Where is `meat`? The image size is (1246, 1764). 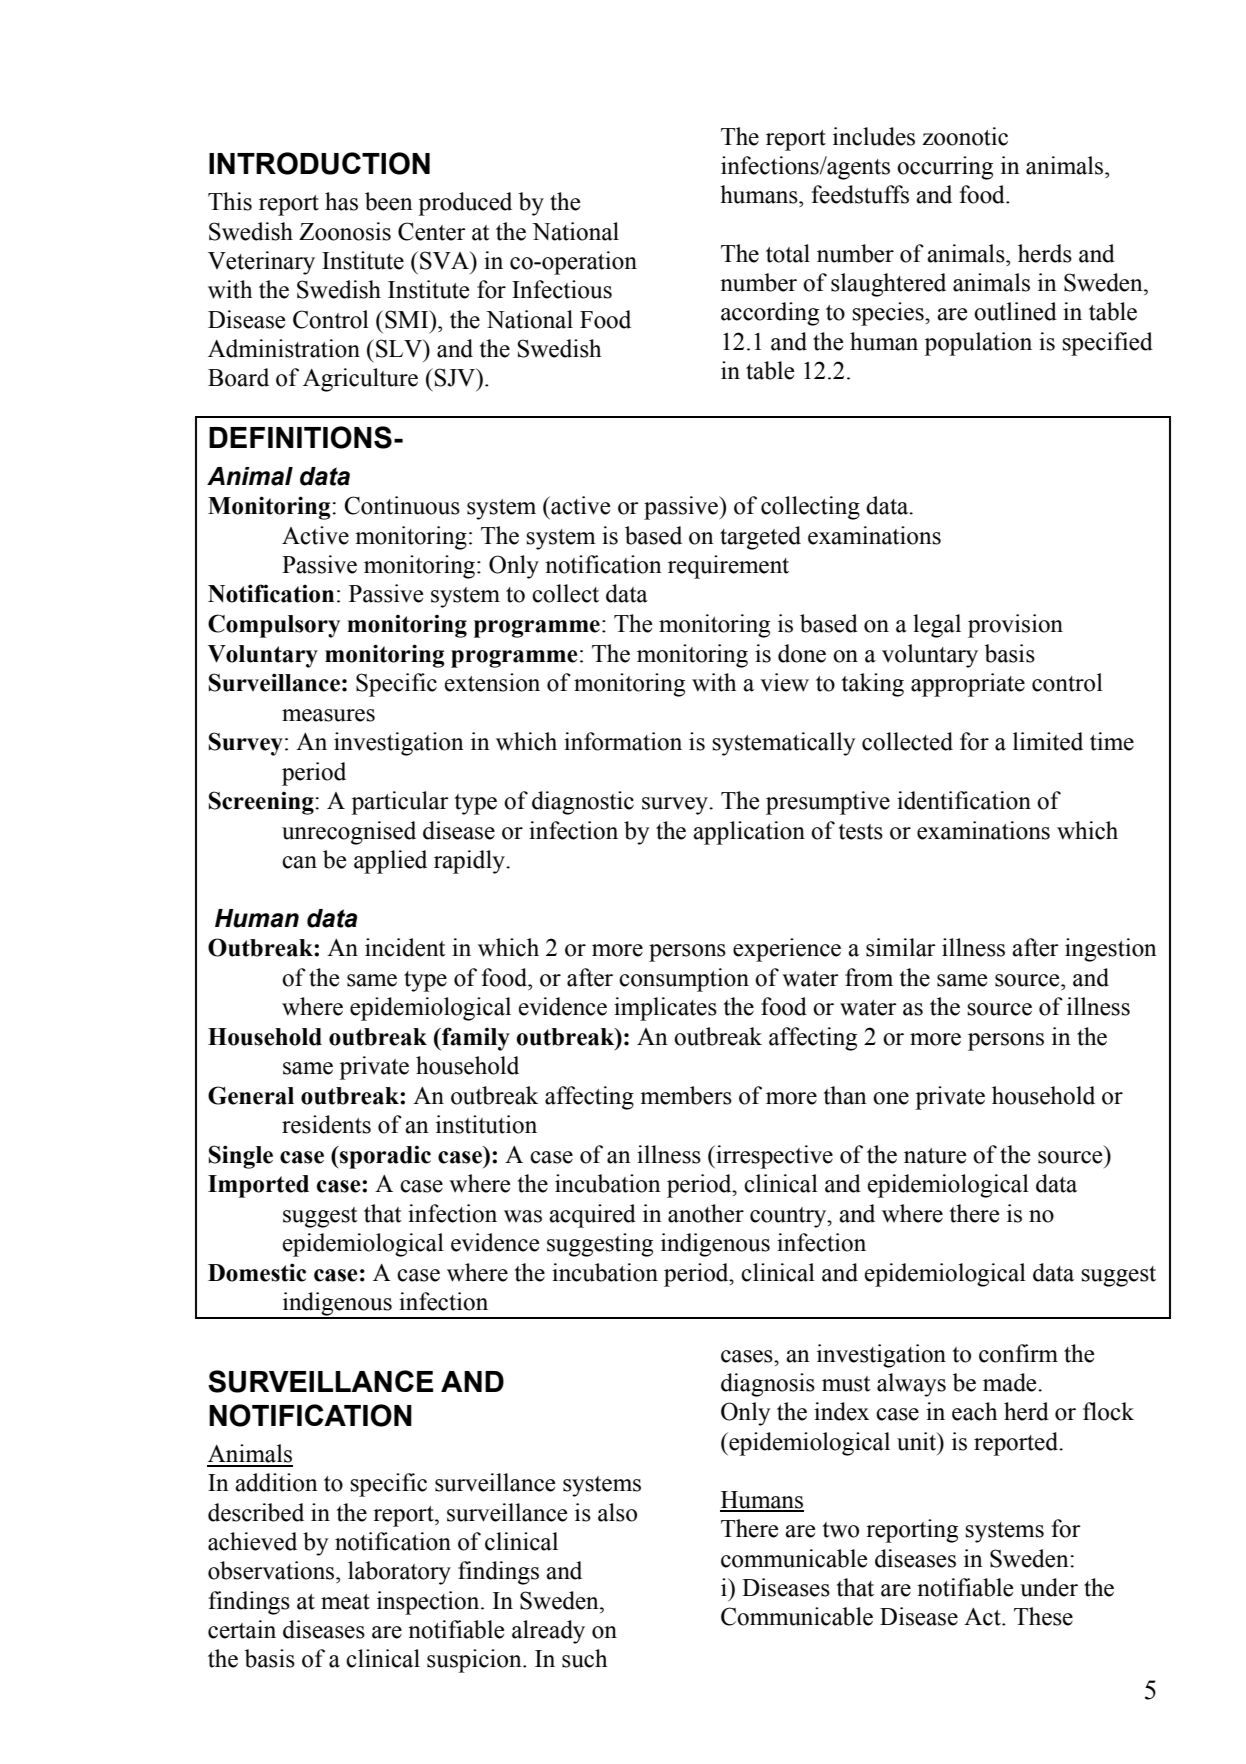
meat is located at coordinates (345, 1602).
